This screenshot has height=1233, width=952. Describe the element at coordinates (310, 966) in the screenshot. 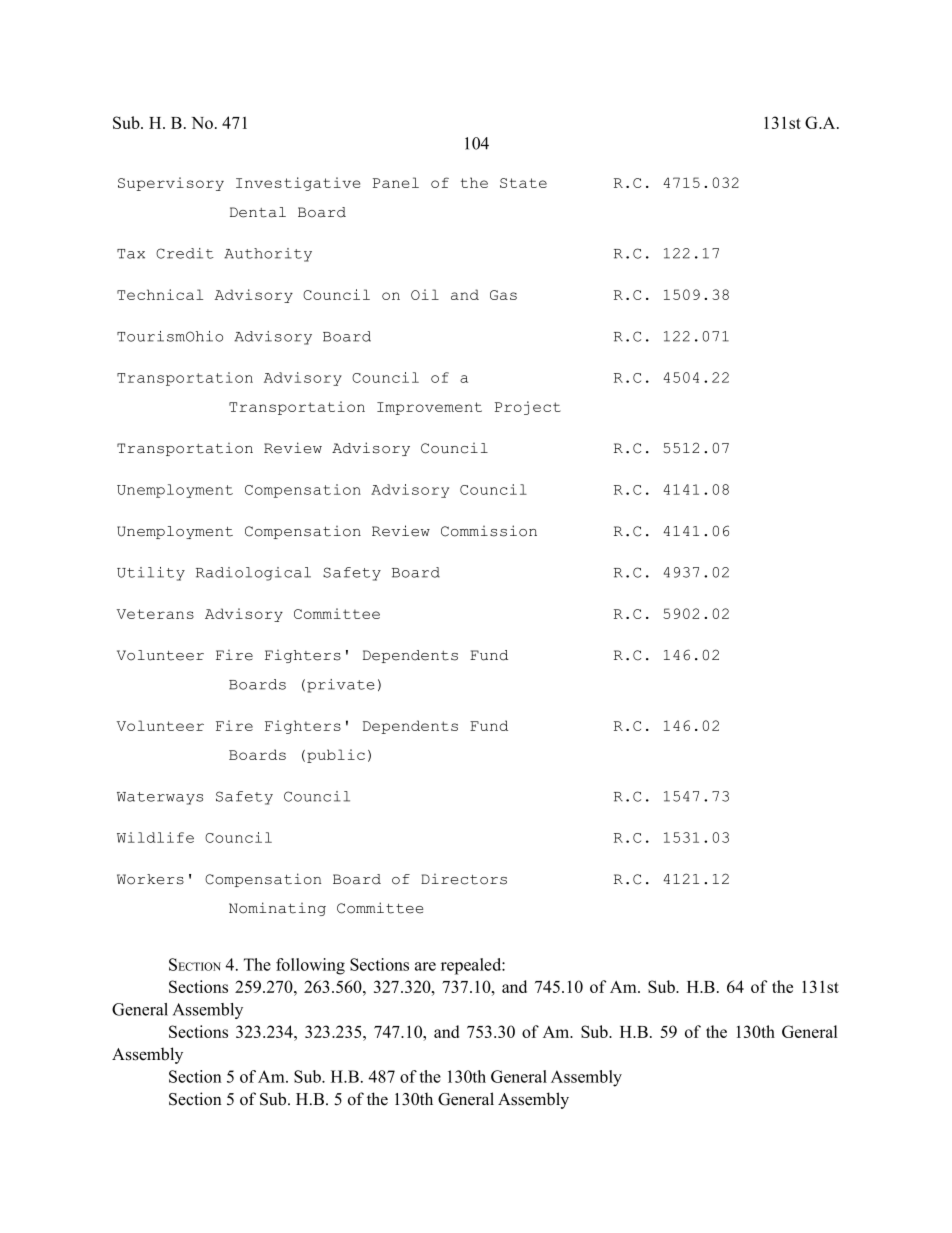

I see `following` at that location.
